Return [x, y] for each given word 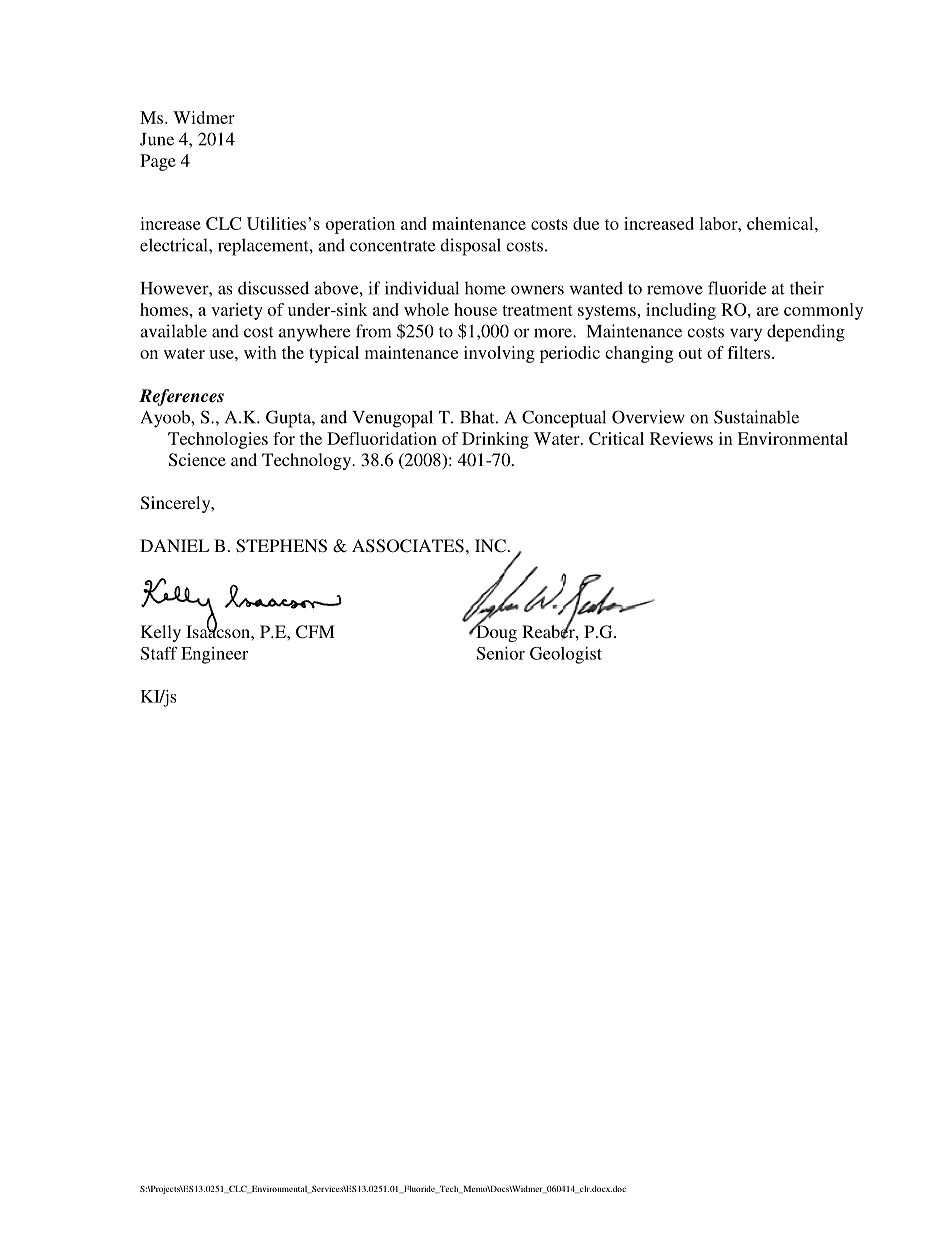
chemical [781, 223]
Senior [501, 653]
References [181, 397]
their [807, 288]
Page [158, 162]
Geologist [566, 655]
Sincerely [177, 504]
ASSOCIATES [408, 546]
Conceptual [564, 419]
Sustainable [756, 417]
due [586, 223]
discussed [273, 288]
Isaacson [219, 630]
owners [537, 290]
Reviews [681, 438]
